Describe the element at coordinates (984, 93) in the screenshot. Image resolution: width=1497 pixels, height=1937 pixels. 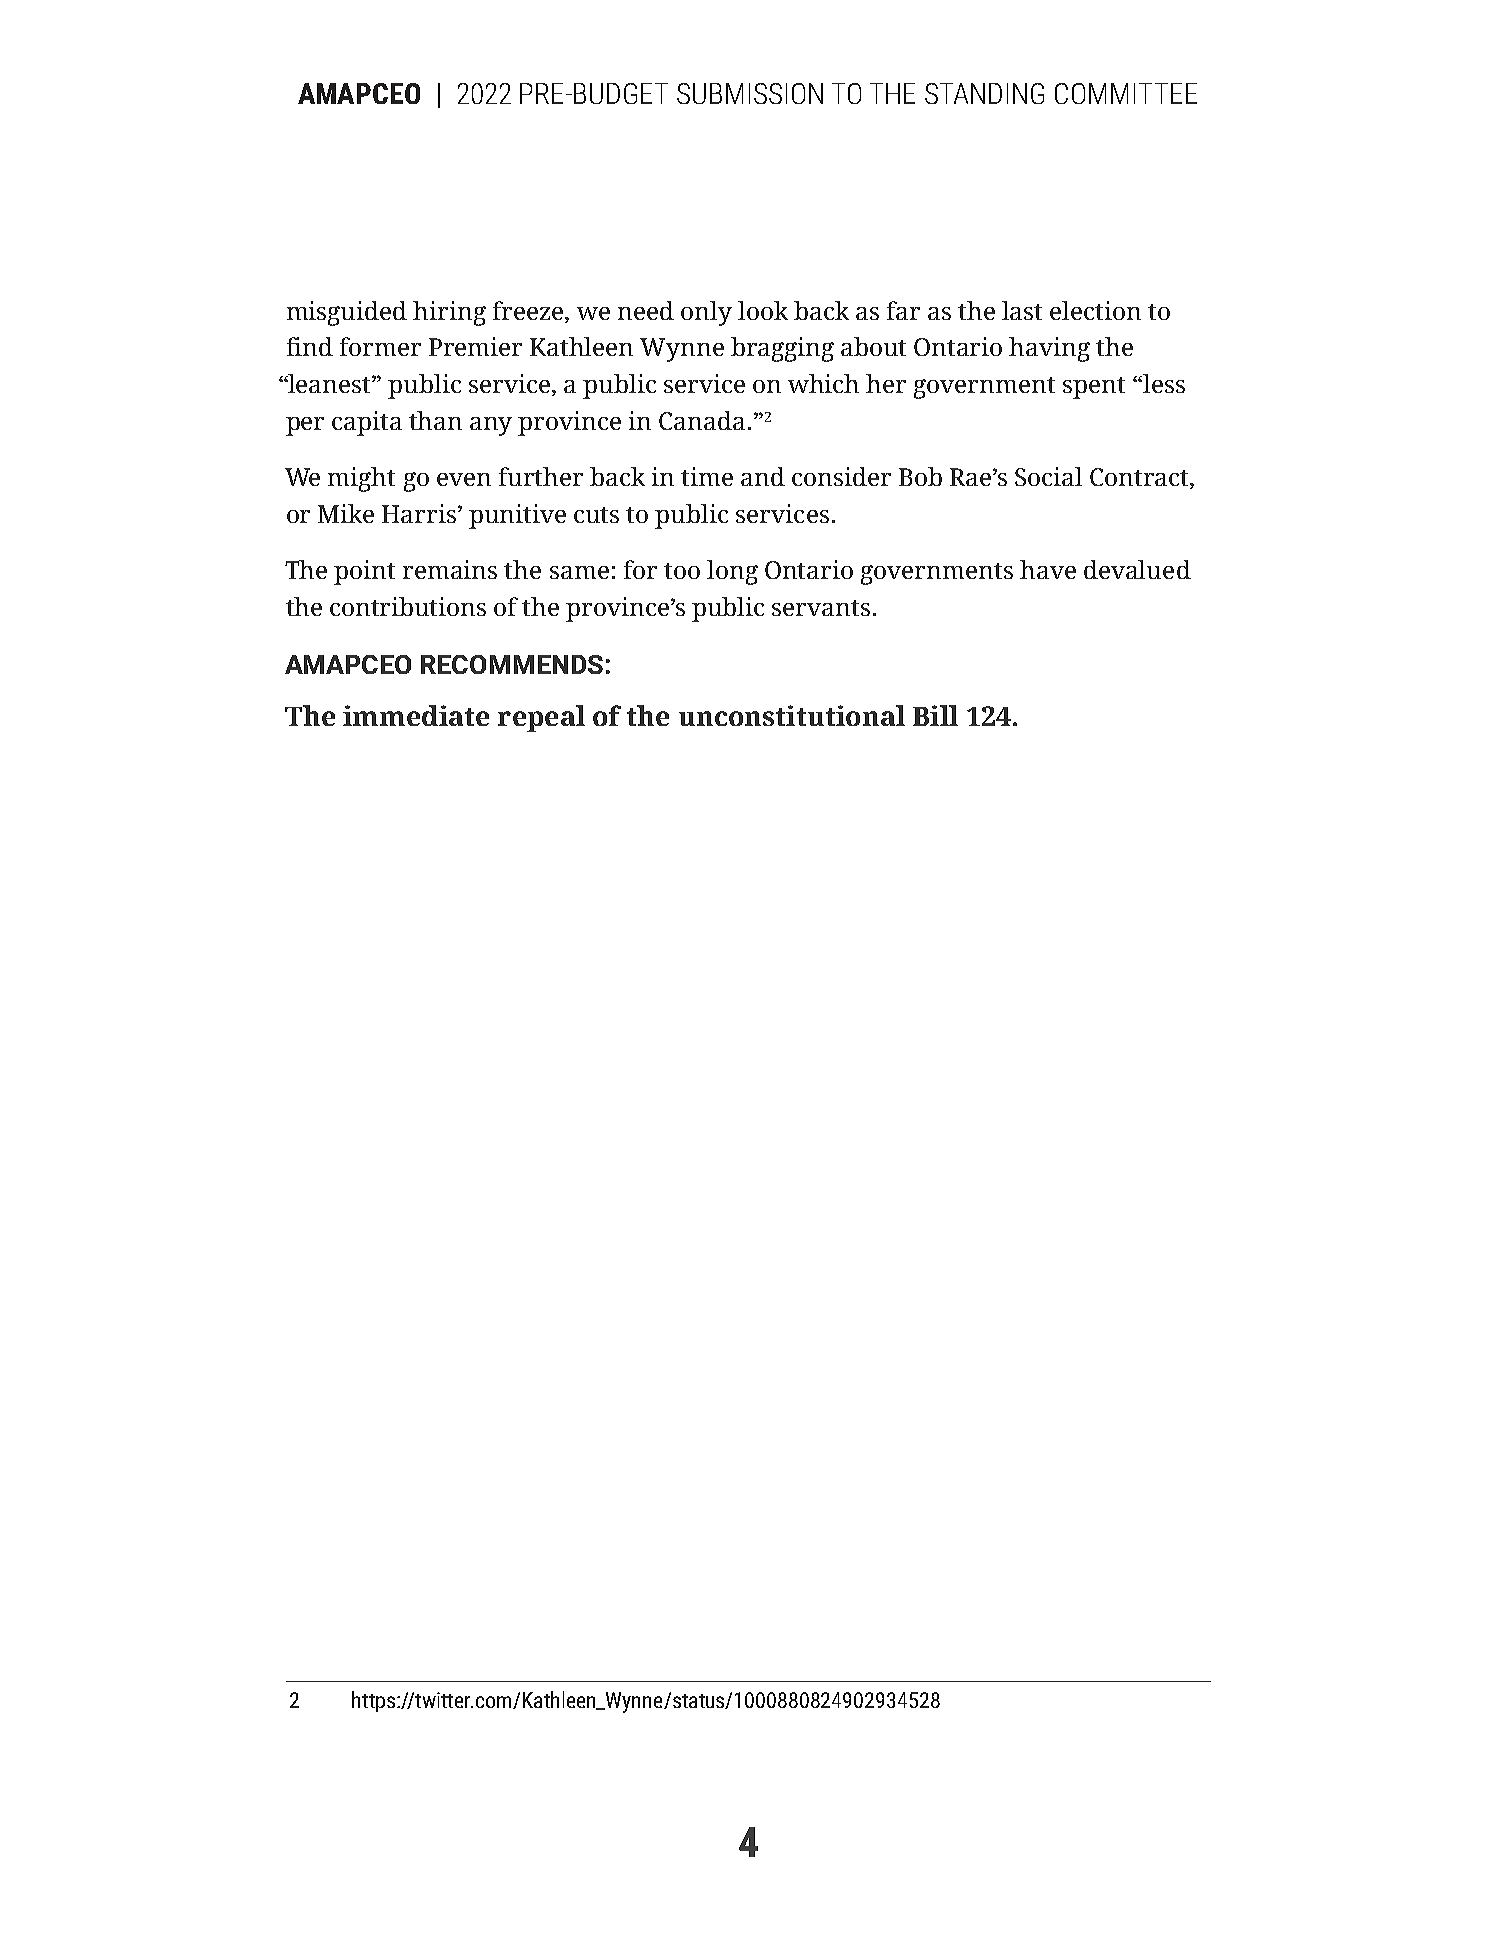
I see `STANDING` at that location.
